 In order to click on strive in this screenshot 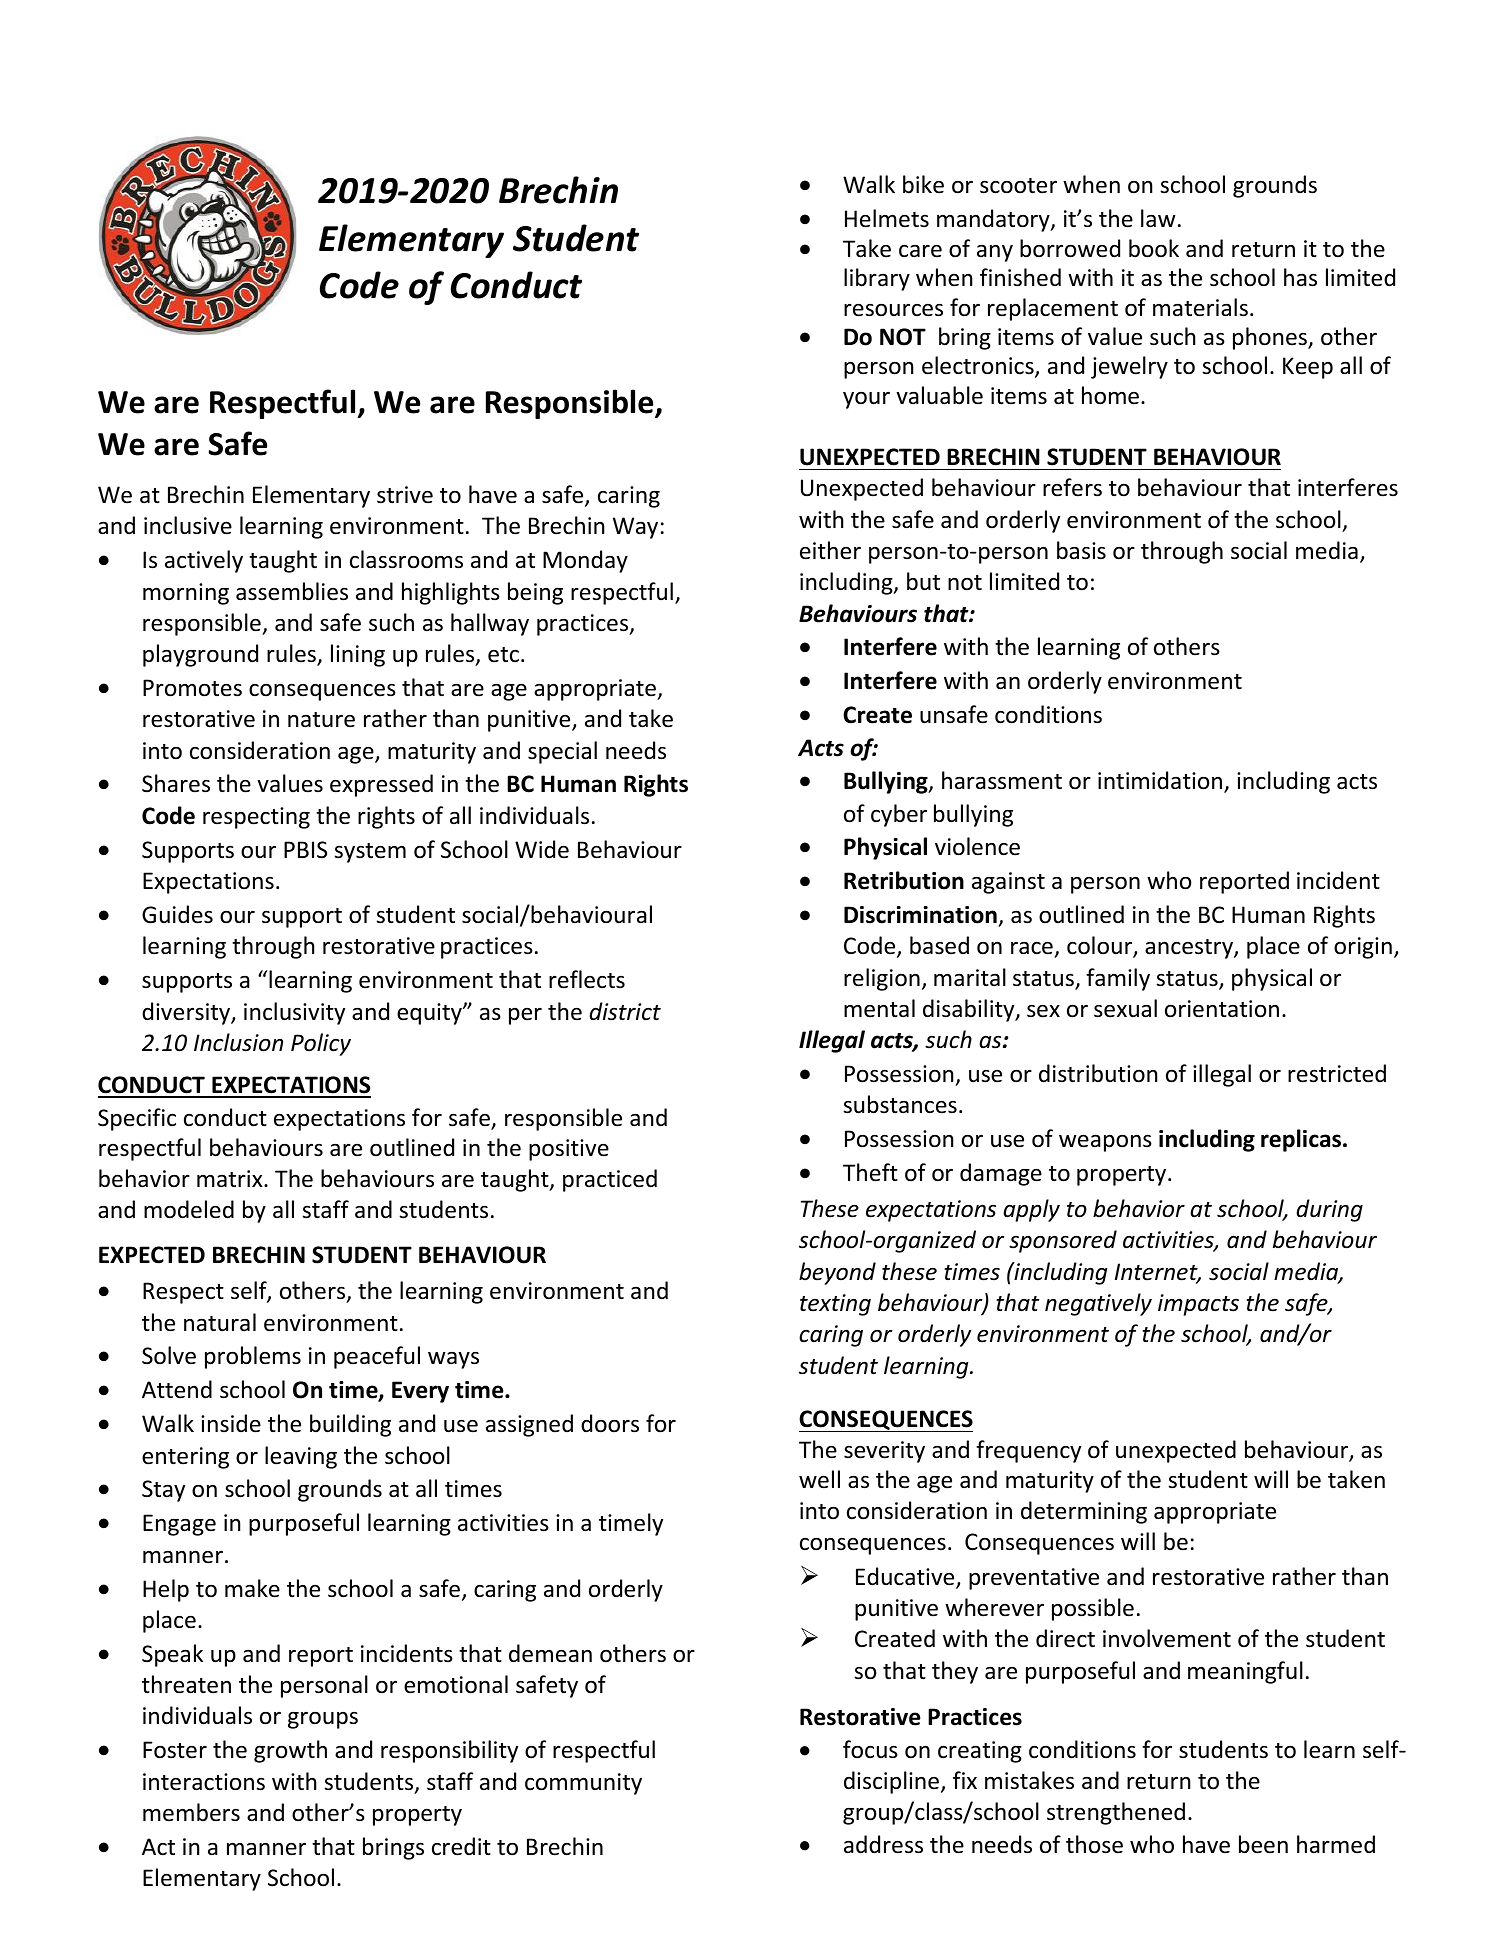, I will do `click(405, 495)`.
